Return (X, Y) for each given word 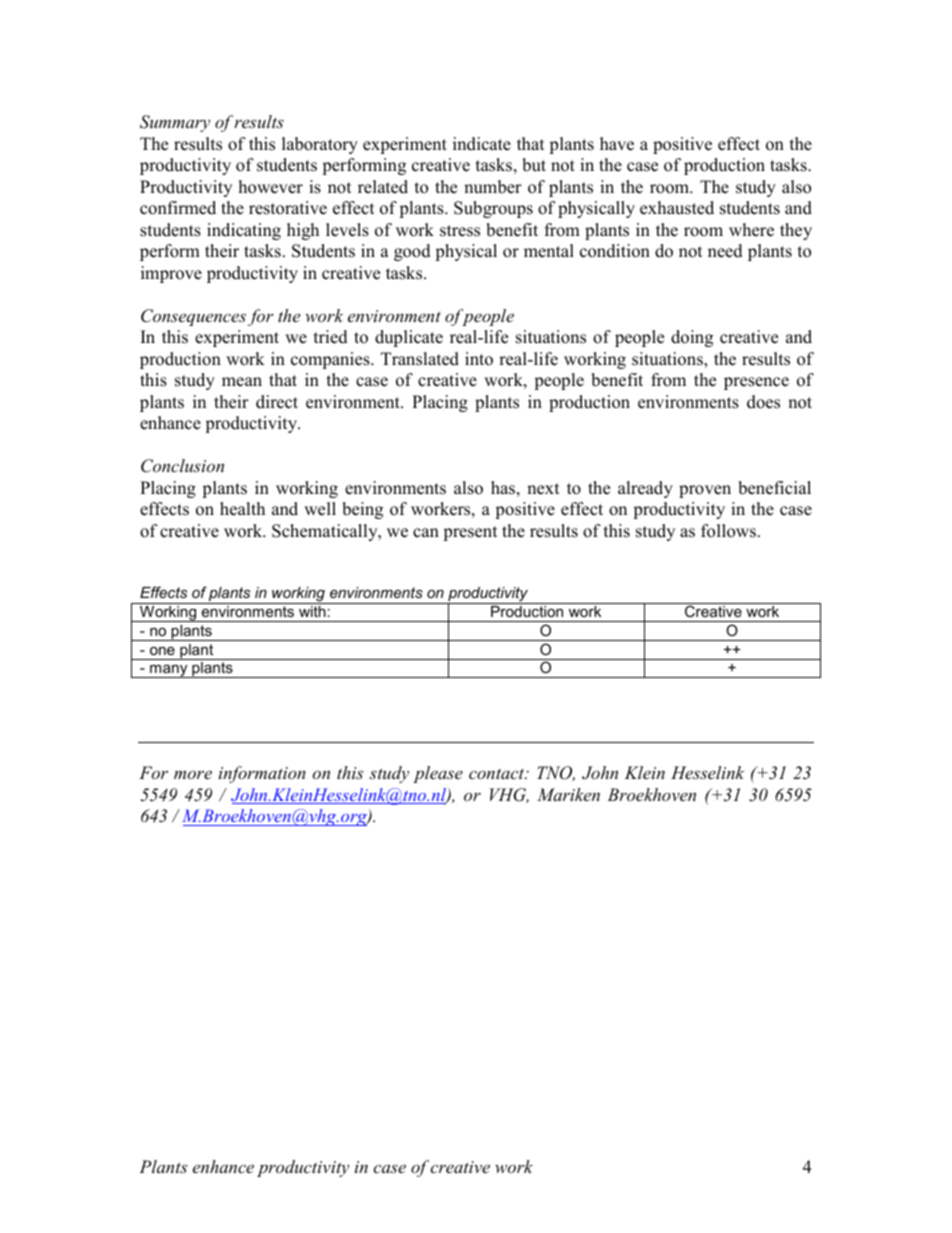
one (162, 651)
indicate (482, 144)
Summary (175, 123)
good (412, 252)
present (470, 533)
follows (728, 531)
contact (498, 773)
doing (692, 338)
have (617, 144)
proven (705, 491)
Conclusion (182, 466)
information (262, 774)
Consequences (193, 317)
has (503, 488)
